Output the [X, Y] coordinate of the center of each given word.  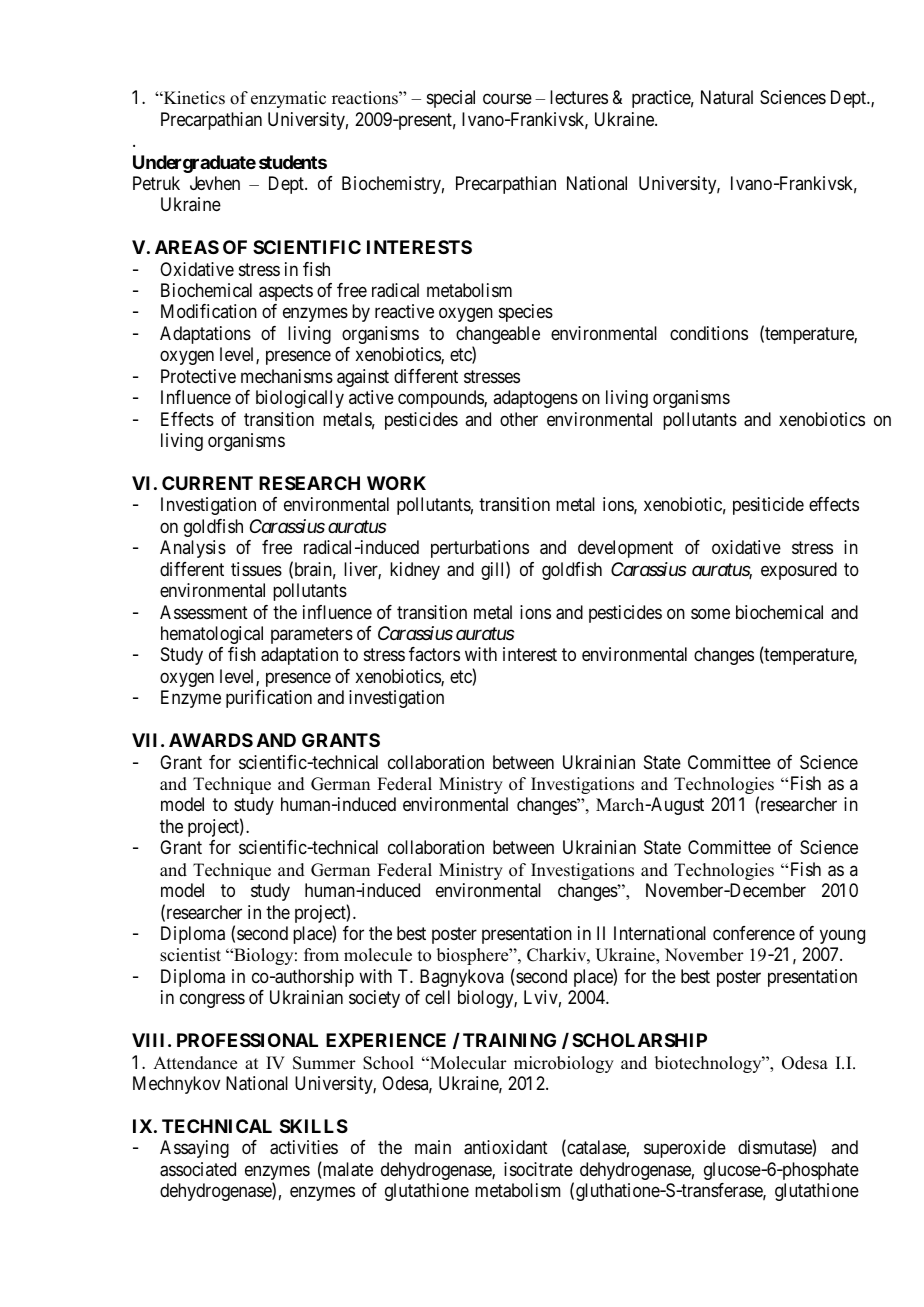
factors [434, 654]
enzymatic [288, 99]
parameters [312, 635]
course [507, 99]
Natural [727, 97]
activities [304, 1147]
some [710, 613]
